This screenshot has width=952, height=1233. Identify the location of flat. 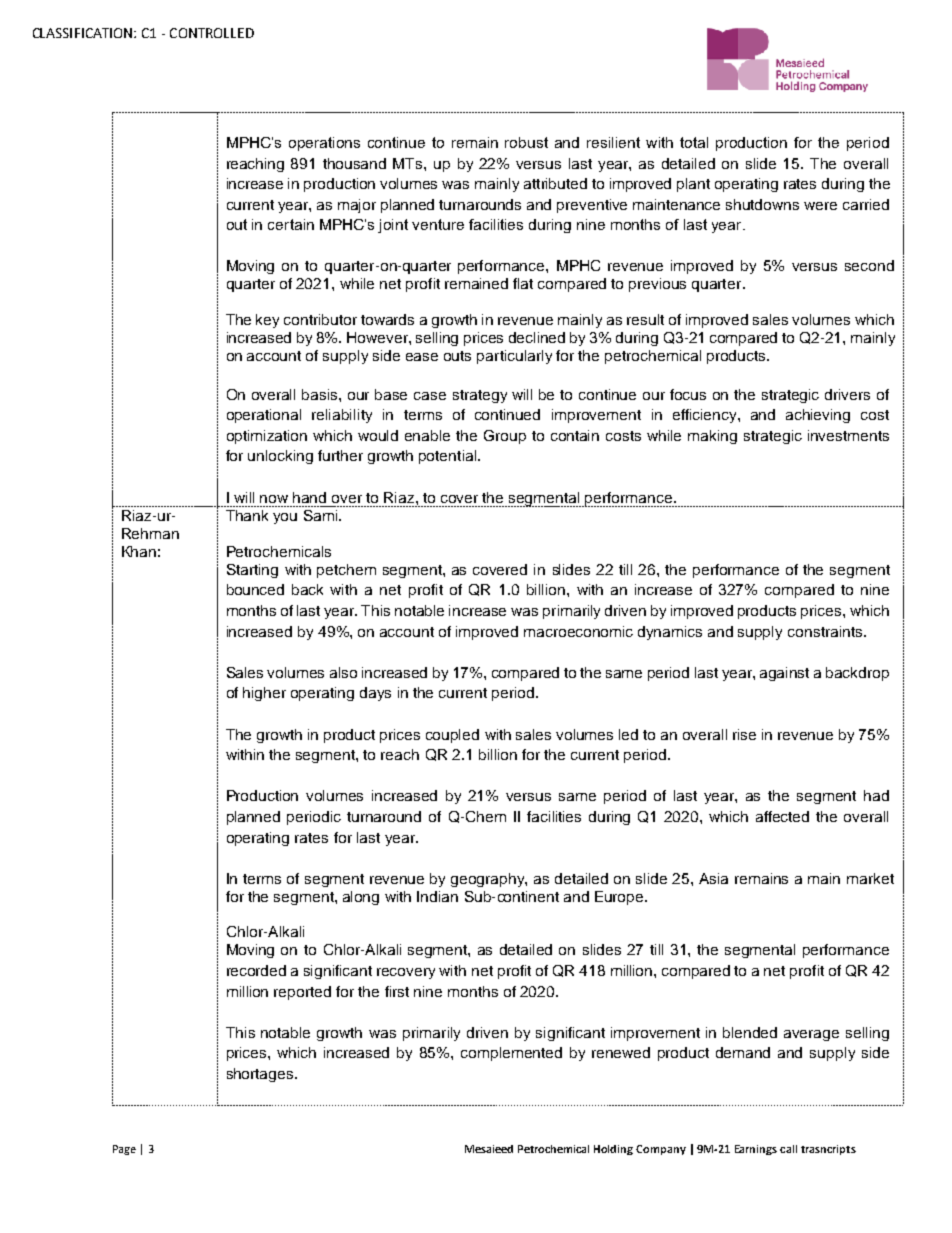
(523, 283).
